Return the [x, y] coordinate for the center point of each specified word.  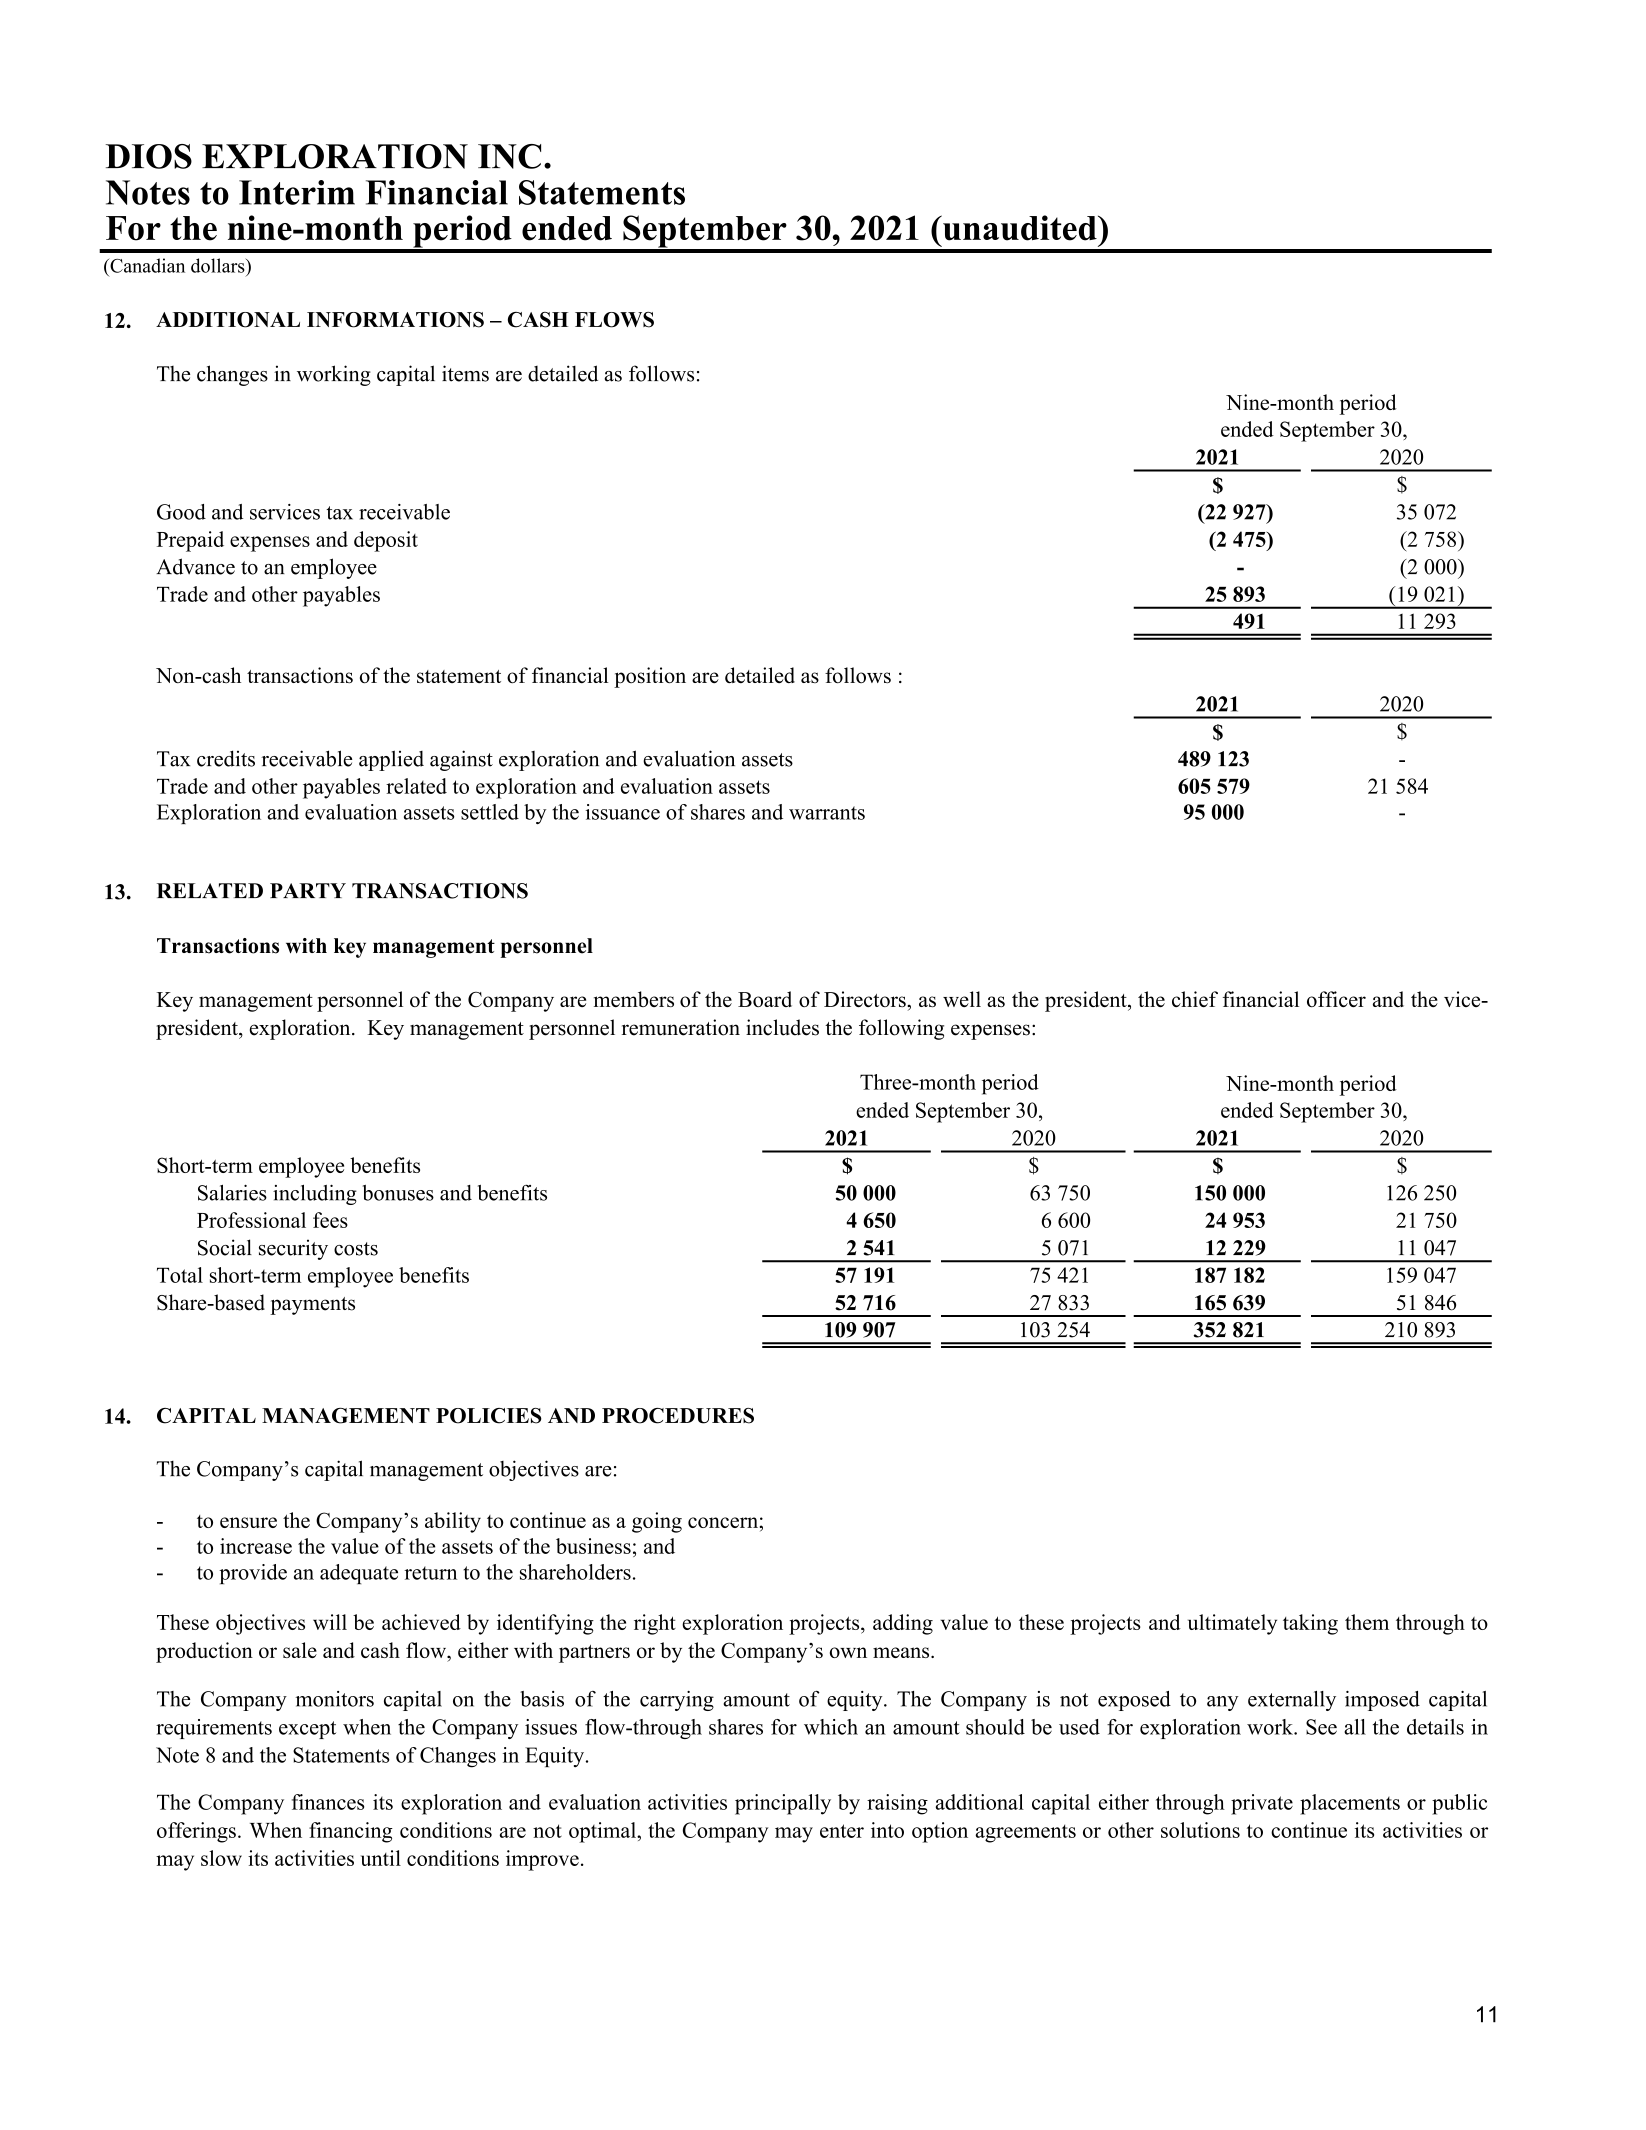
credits [226, 758]
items [465, 373]
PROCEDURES [678, 1416]
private [1262, 1804]
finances [328, 1802]
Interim [297, 192]
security [293, 1249]
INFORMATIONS [395, 320]
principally [783, 1804]
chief [1195, 999]
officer [1336, 999]
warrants [827, 813]
